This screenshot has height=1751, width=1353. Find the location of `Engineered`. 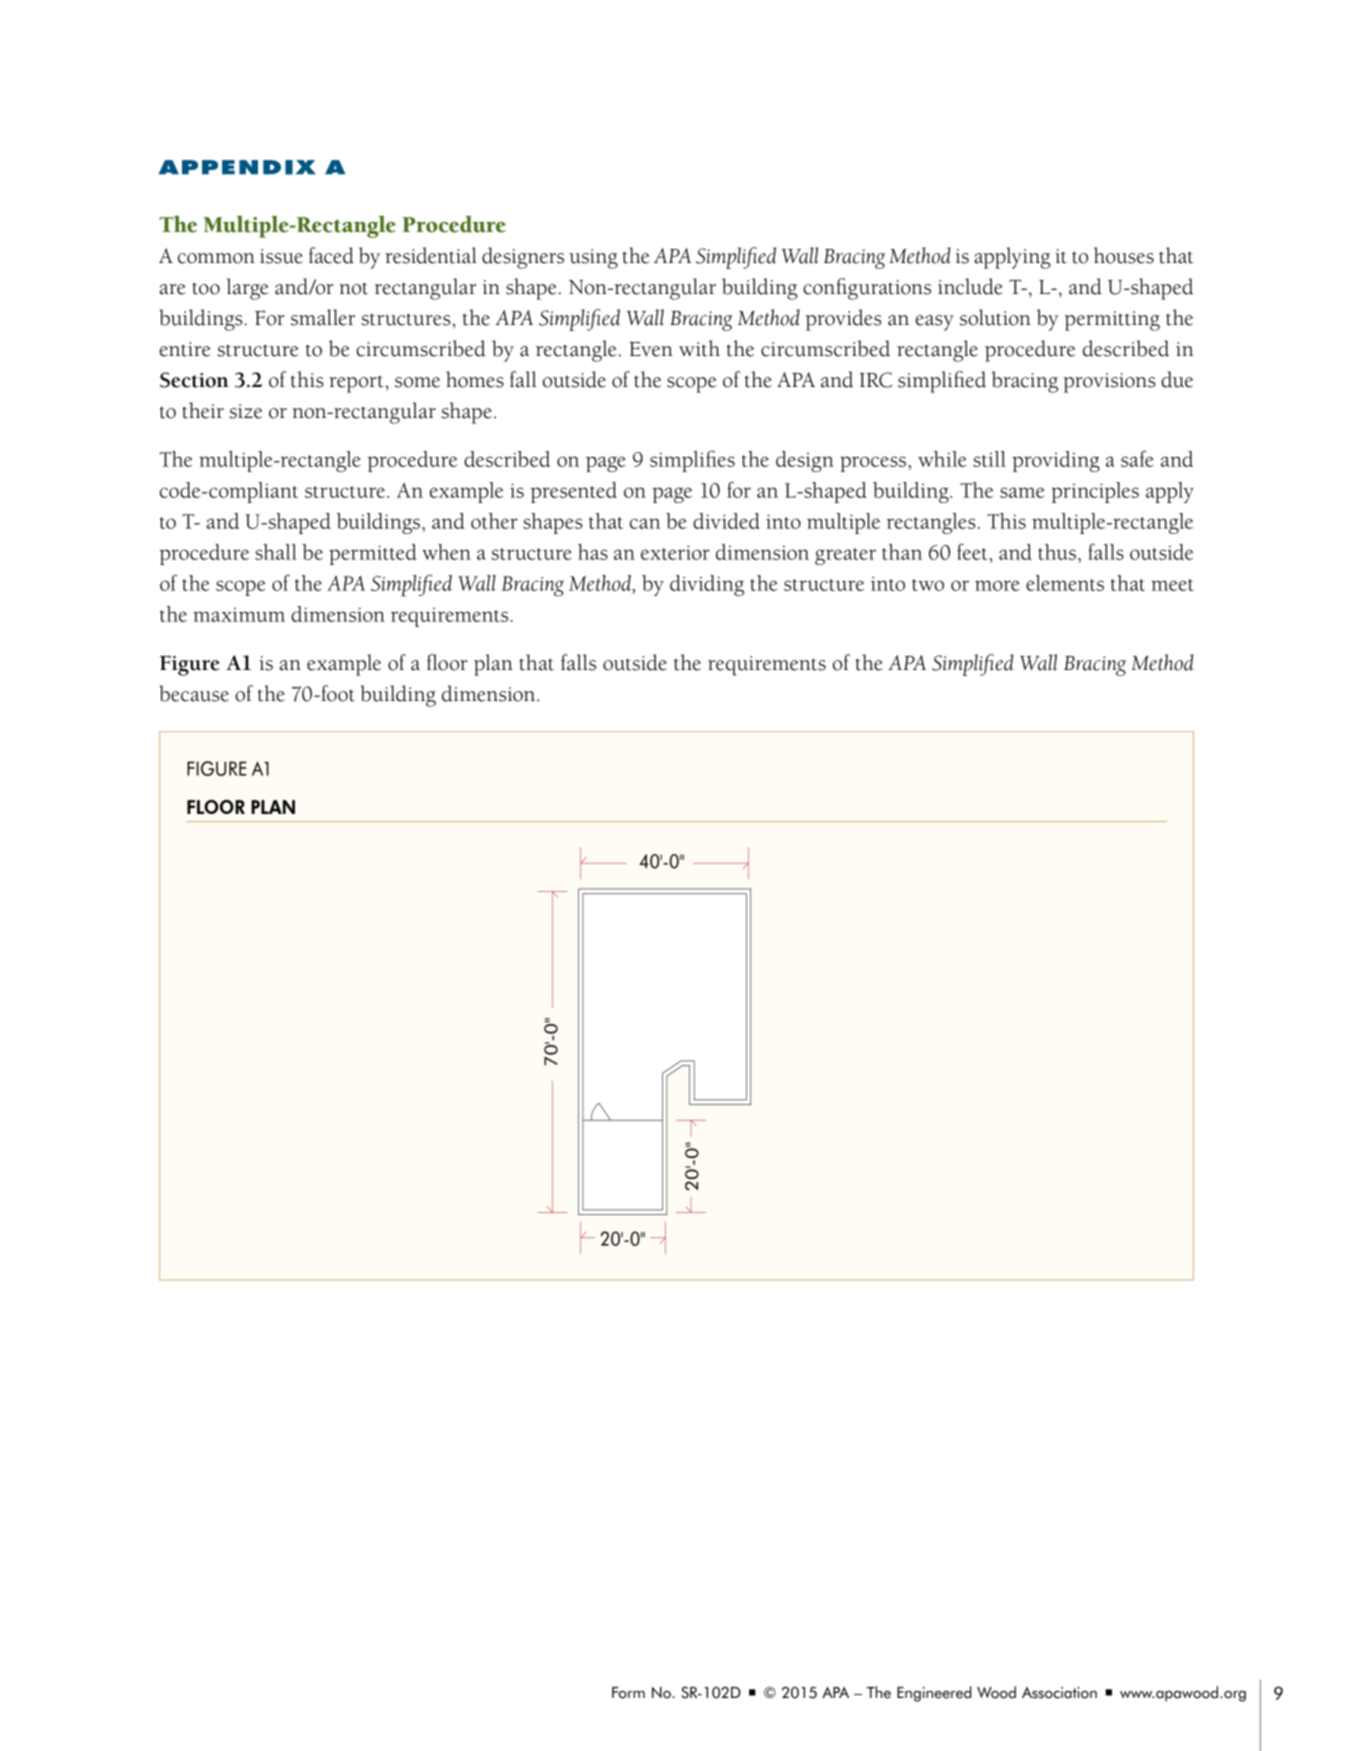

Engineered is located at coordinates (934, 1694).
